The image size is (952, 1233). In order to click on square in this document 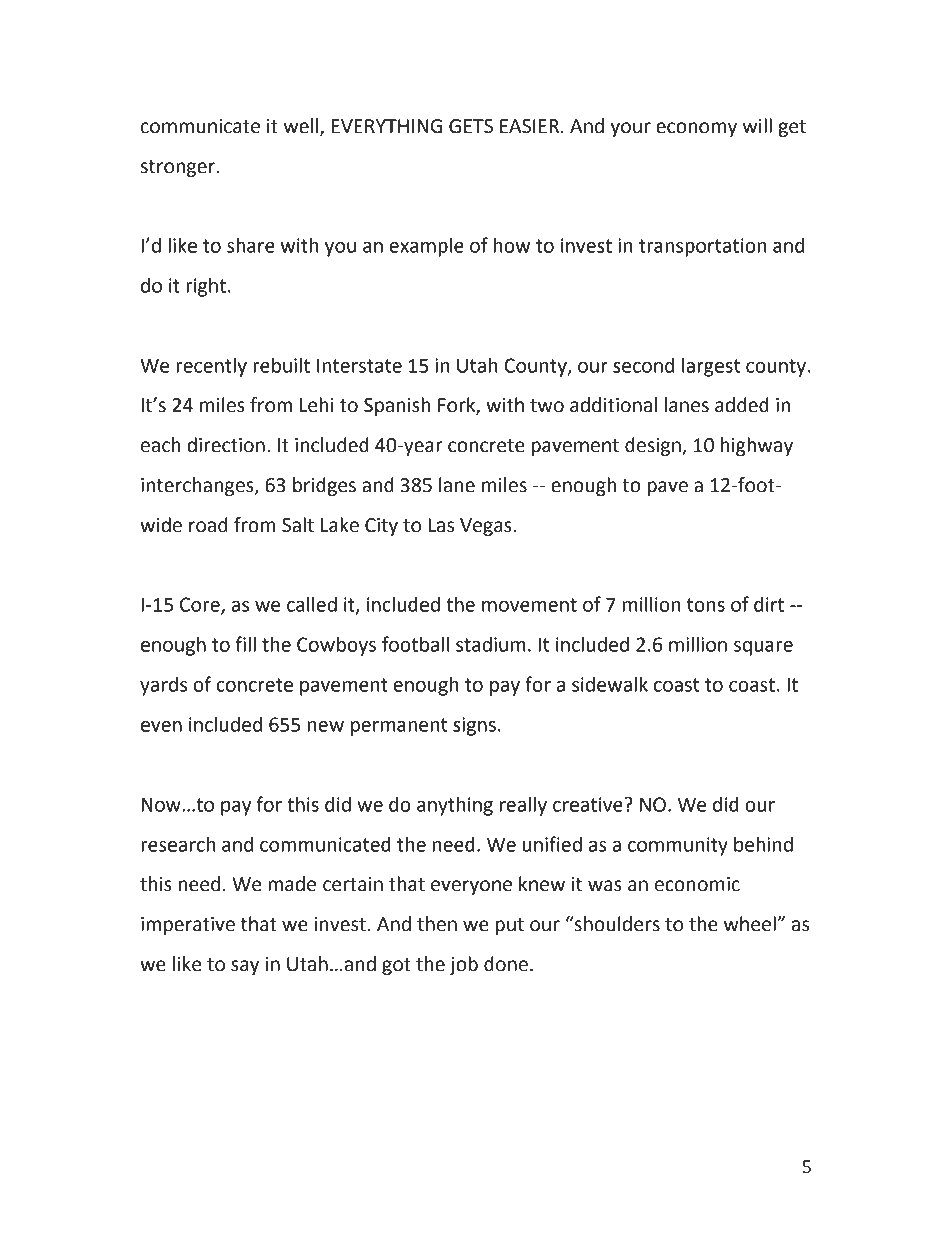, I will do `click(763, 648)`.
